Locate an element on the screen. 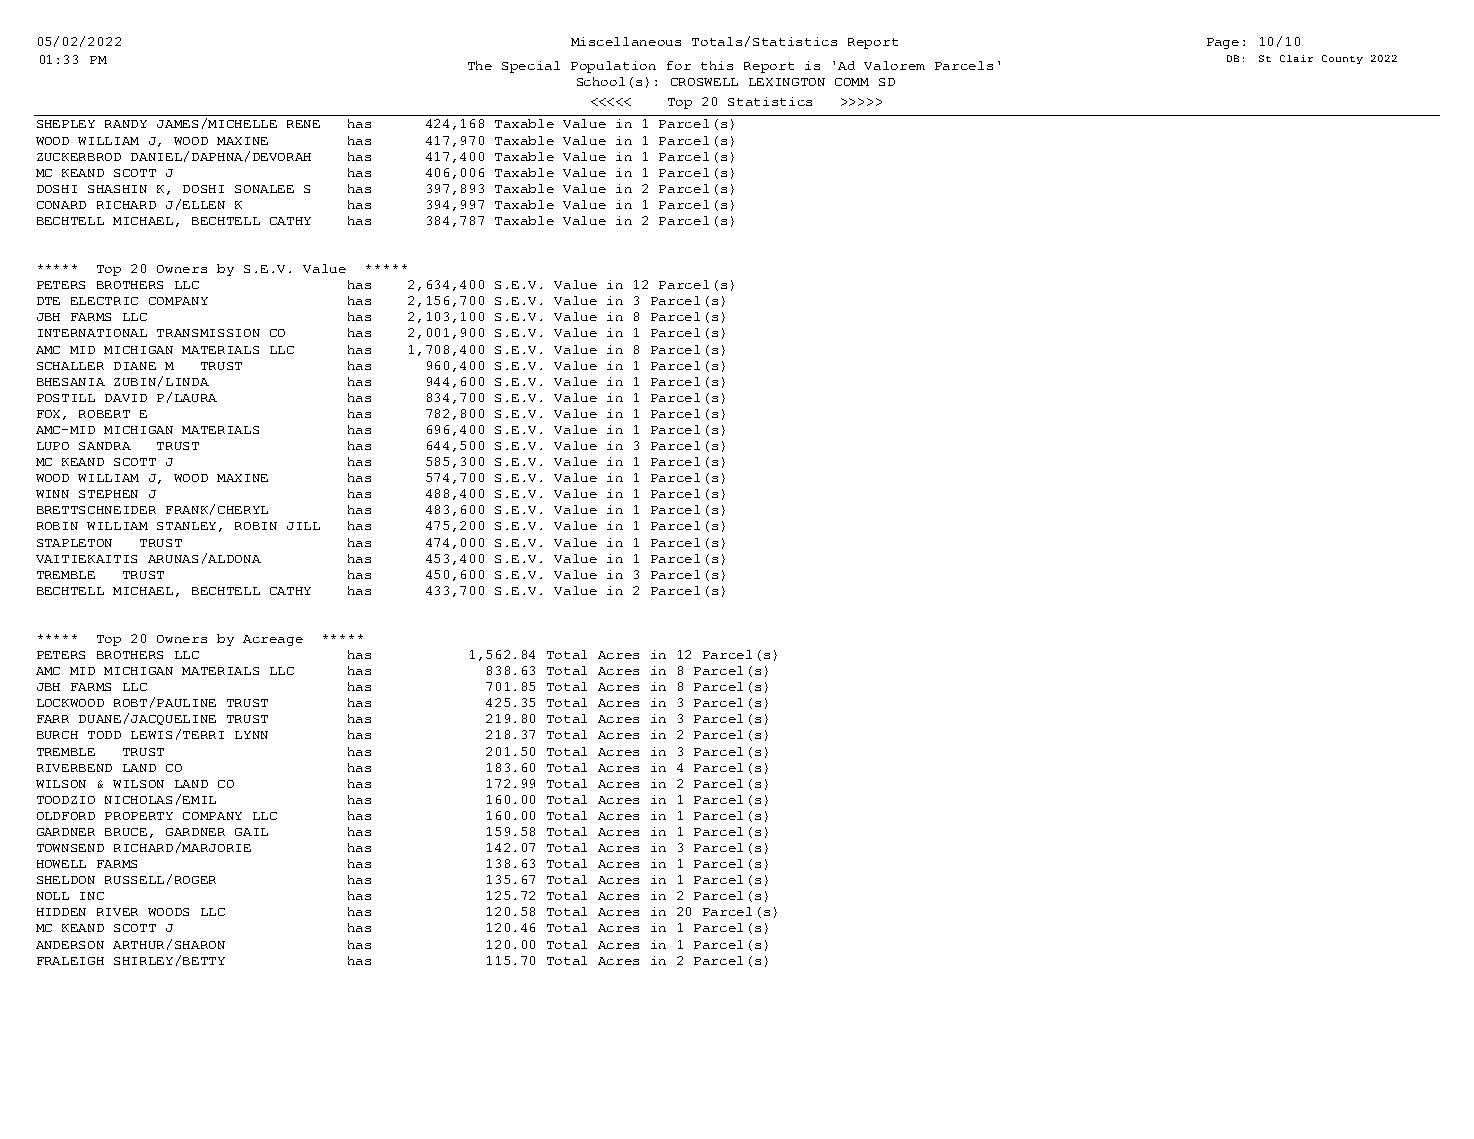 The height and width of the screenshot is (1139, 1474). STANLEY is located at coordinates (188, 527).
